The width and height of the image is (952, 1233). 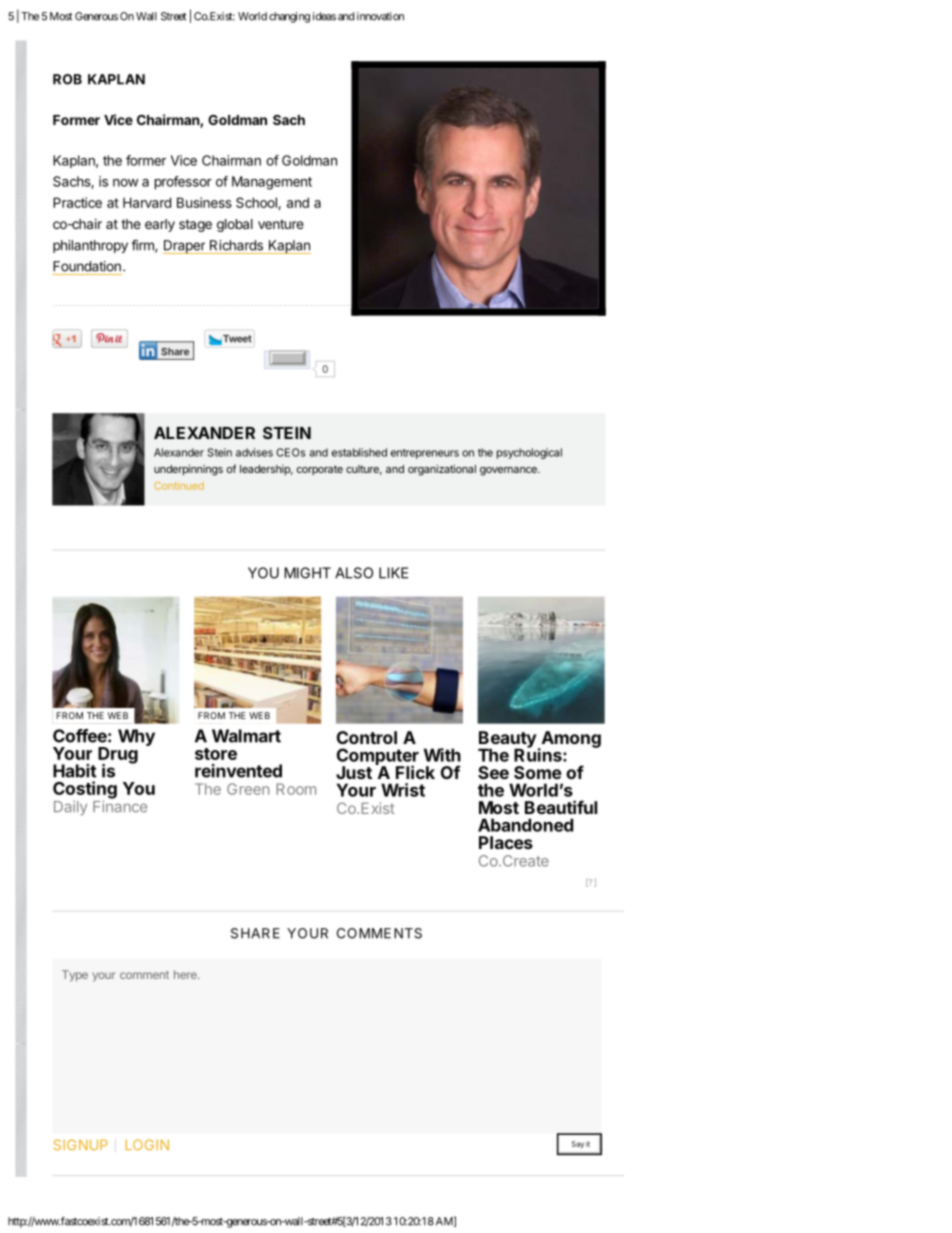 What do you see at coordinates (147, 1144) in the image?
I see `LOGIN` at bounding box center [147, 1144].
